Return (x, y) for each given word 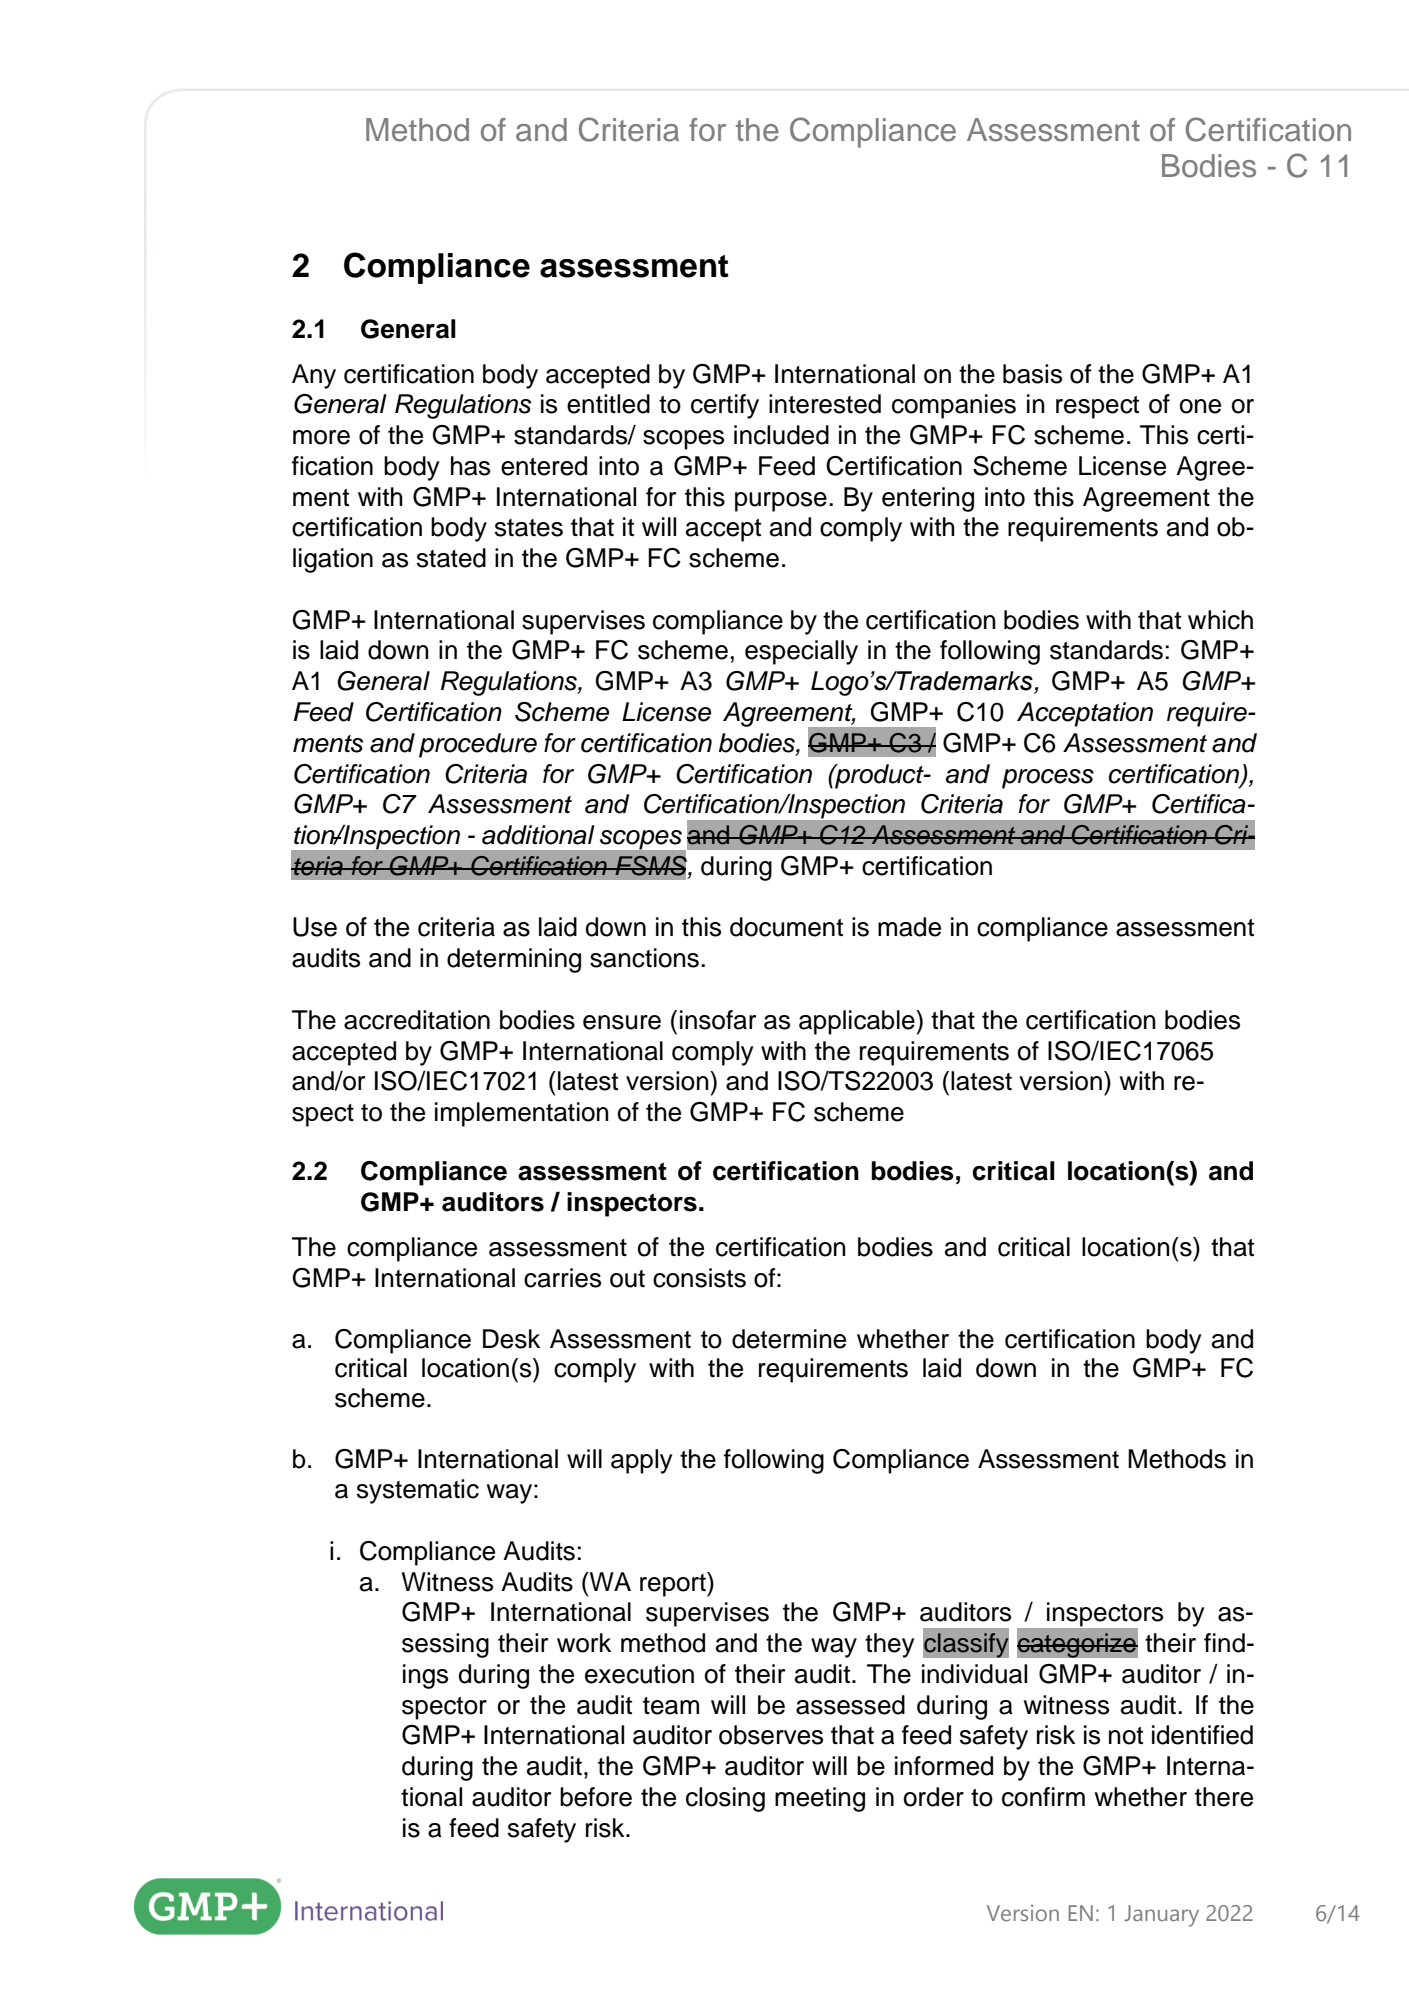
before (596, 1797)
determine (789, 1339)
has (470, 466)
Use (315, 927)
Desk (511, 1339)
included (781, 435)
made (909, 927)
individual (974, 1674)
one (1200, 406)
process (1048, 779)
